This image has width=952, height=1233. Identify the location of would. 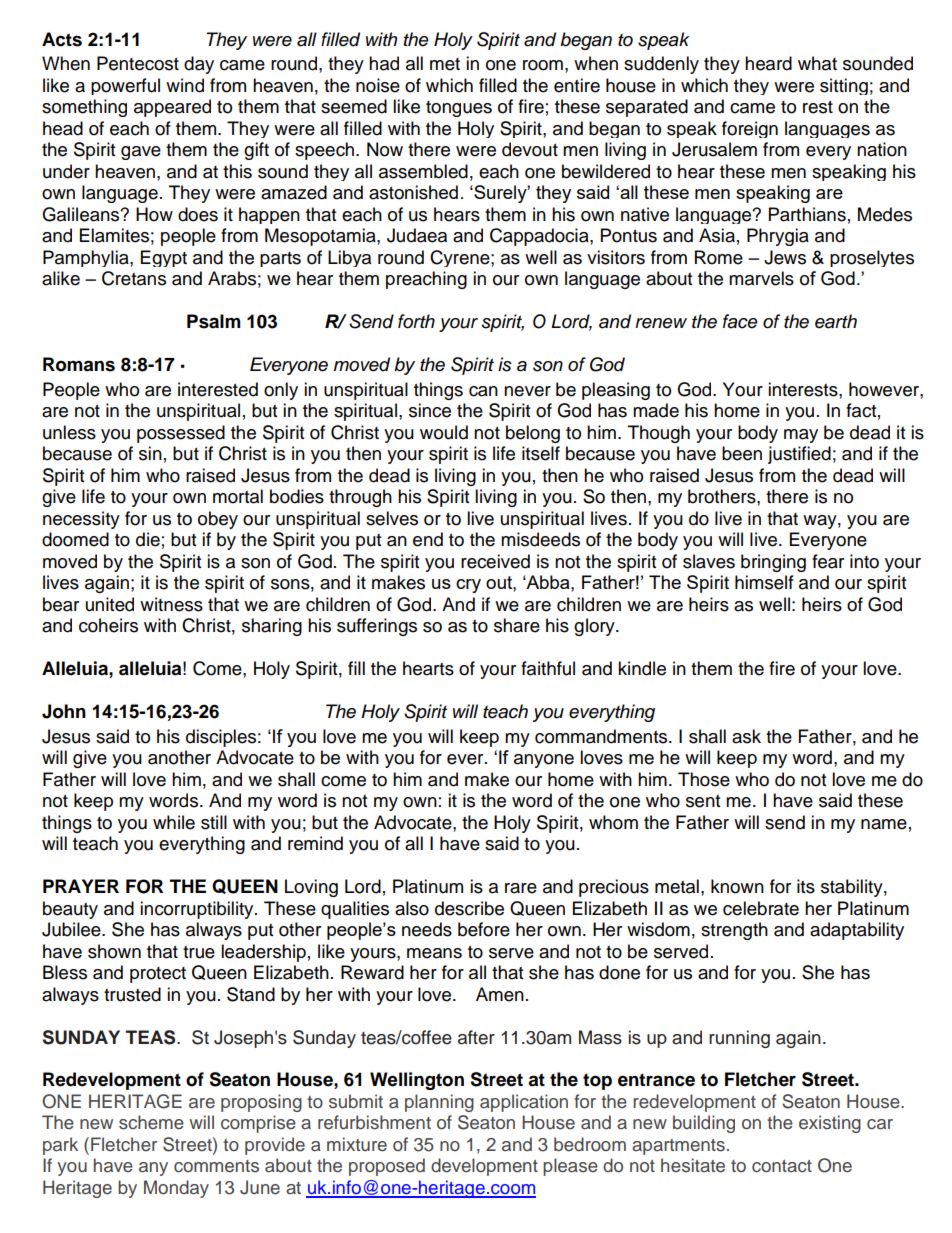
(444, 432).
